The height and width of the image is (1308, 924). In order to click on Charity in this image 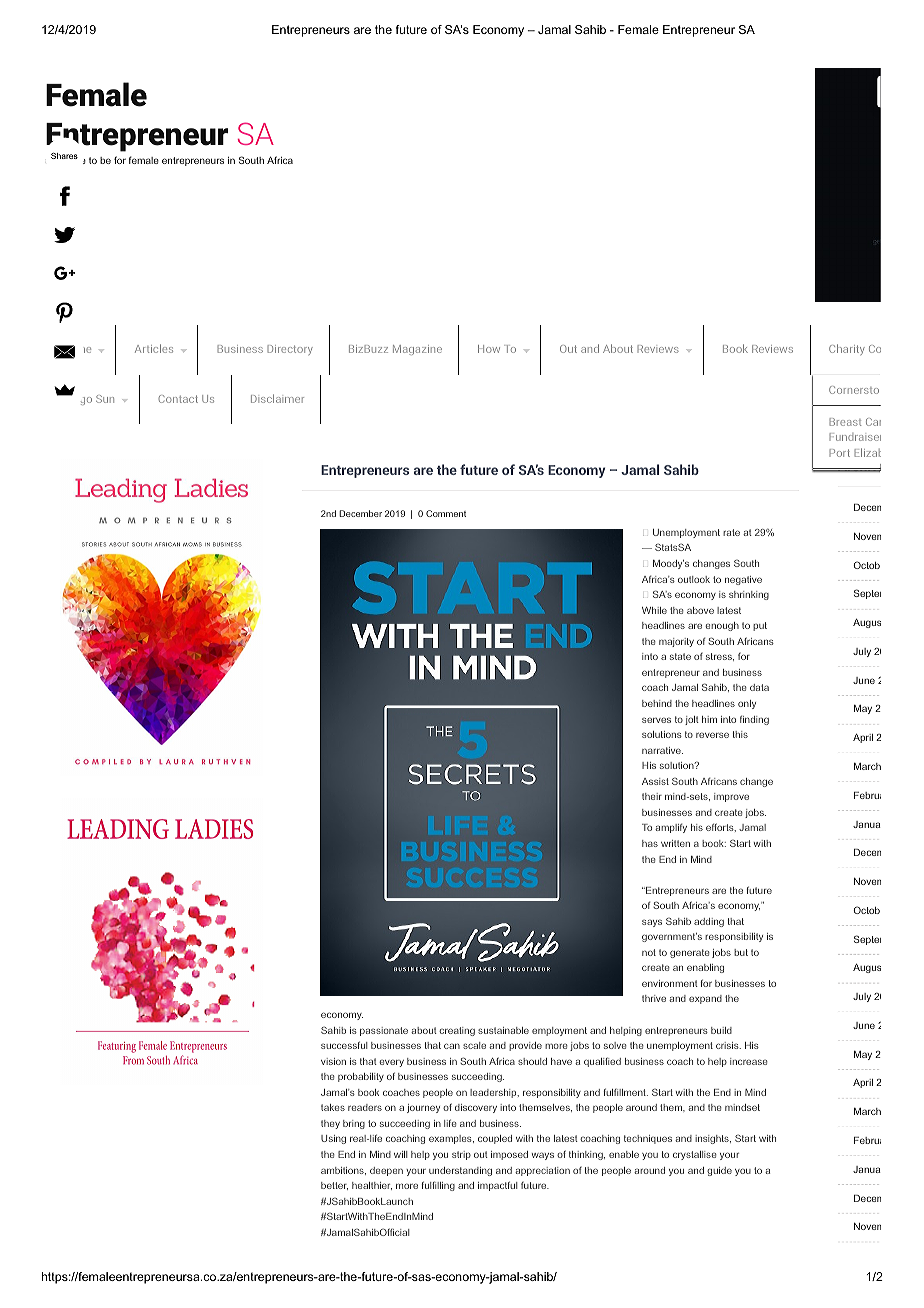, I will do `click(847, 349)`.
